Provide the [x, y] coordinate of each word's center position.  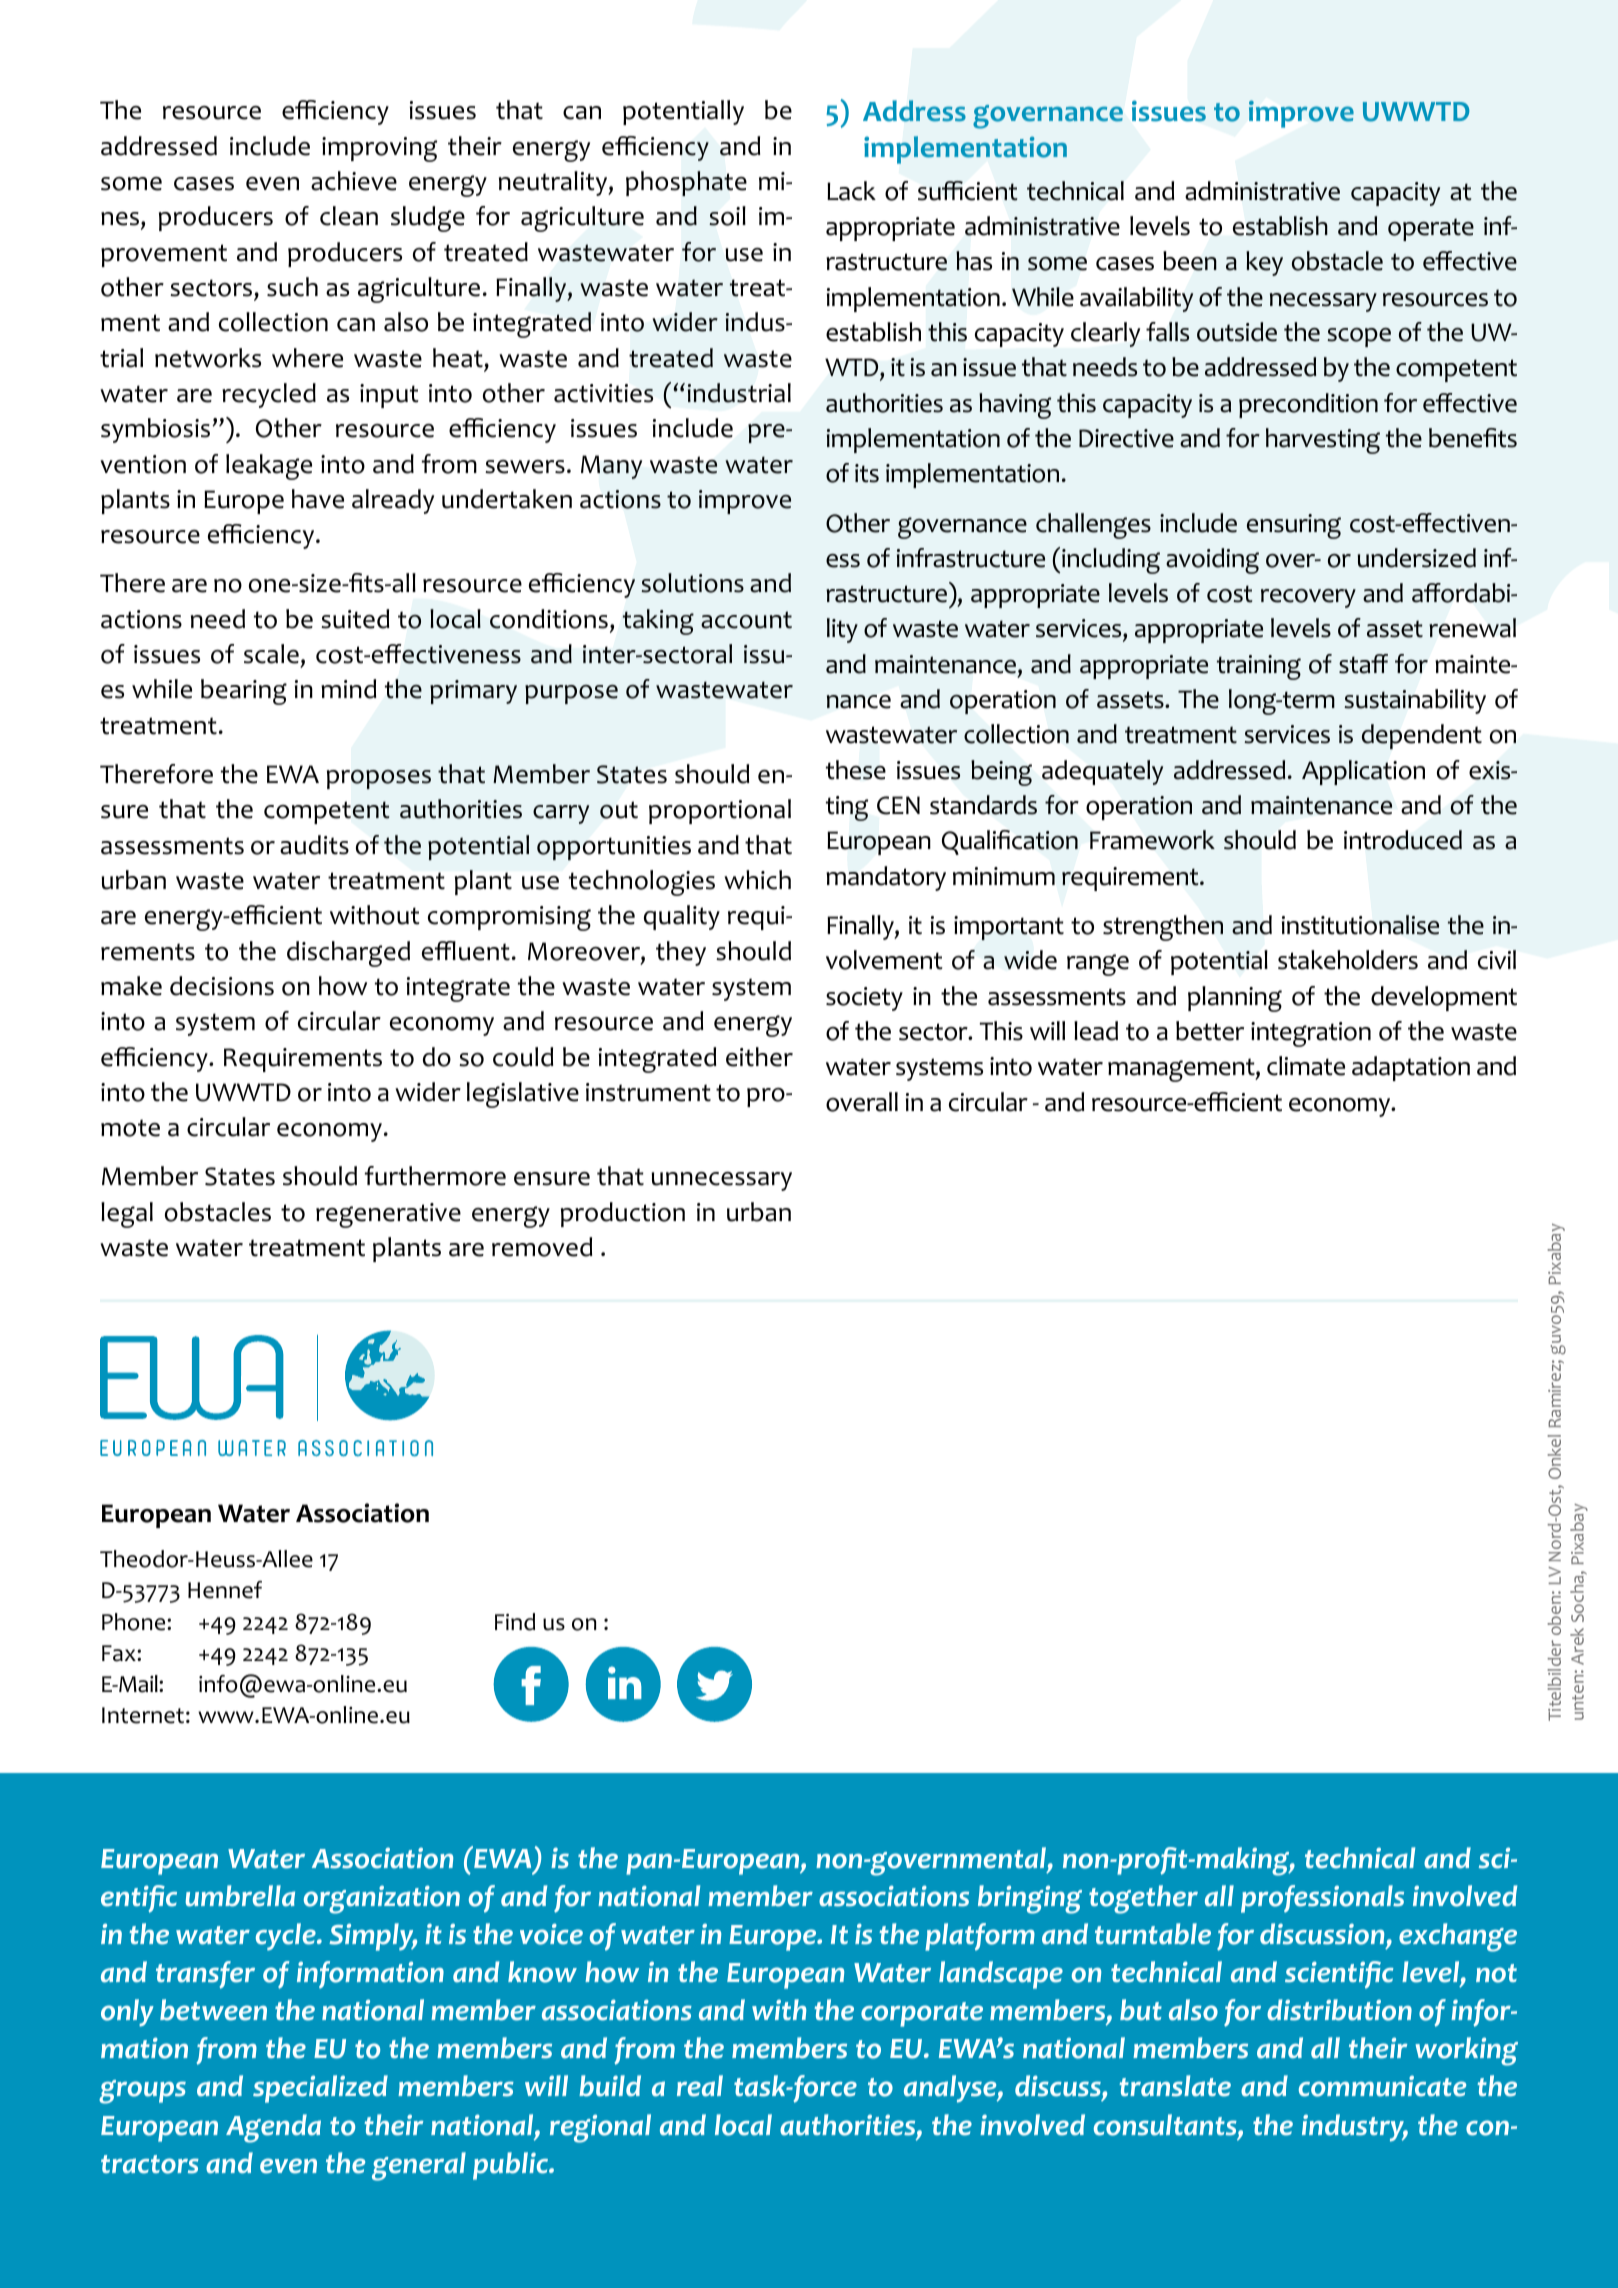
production [623, 1214]
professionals [1322, 1899]
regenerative [388, 1215]
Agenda [273, 2128]
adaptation [1411, 1068]
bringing [1030, 1899]
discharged [348, 954]
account [746, 620]
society [864, 999]
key [1264, 263]
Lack [851, 191]
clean [349, 216]
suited [355, 619]
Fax [120, 1653]
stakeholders [1348, 960]
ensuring [1294, 526]
